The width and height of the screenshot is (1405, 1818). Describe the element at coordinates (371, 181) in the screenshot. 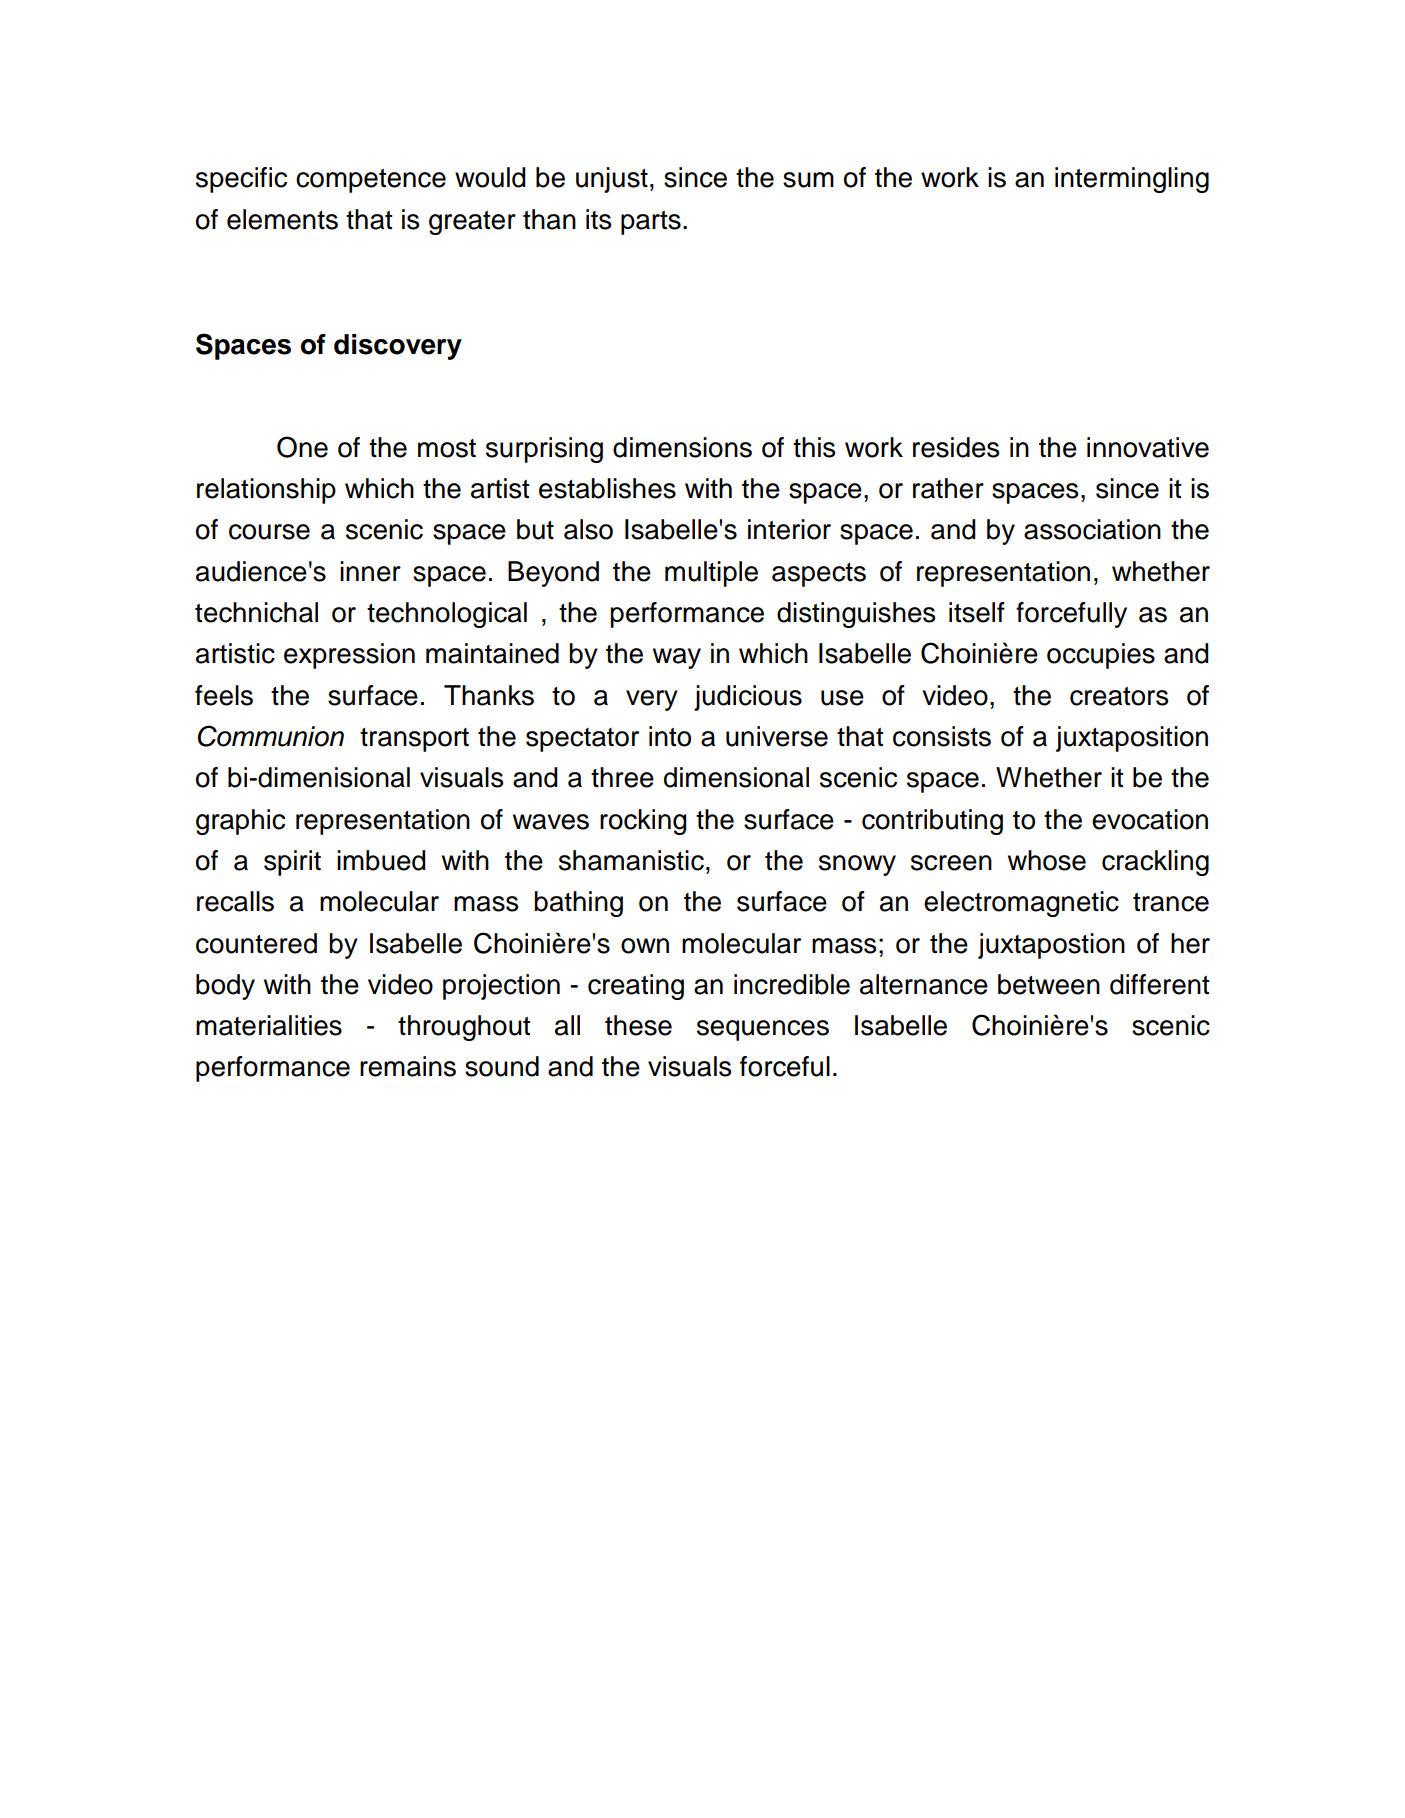

I see `competence` at that location.
